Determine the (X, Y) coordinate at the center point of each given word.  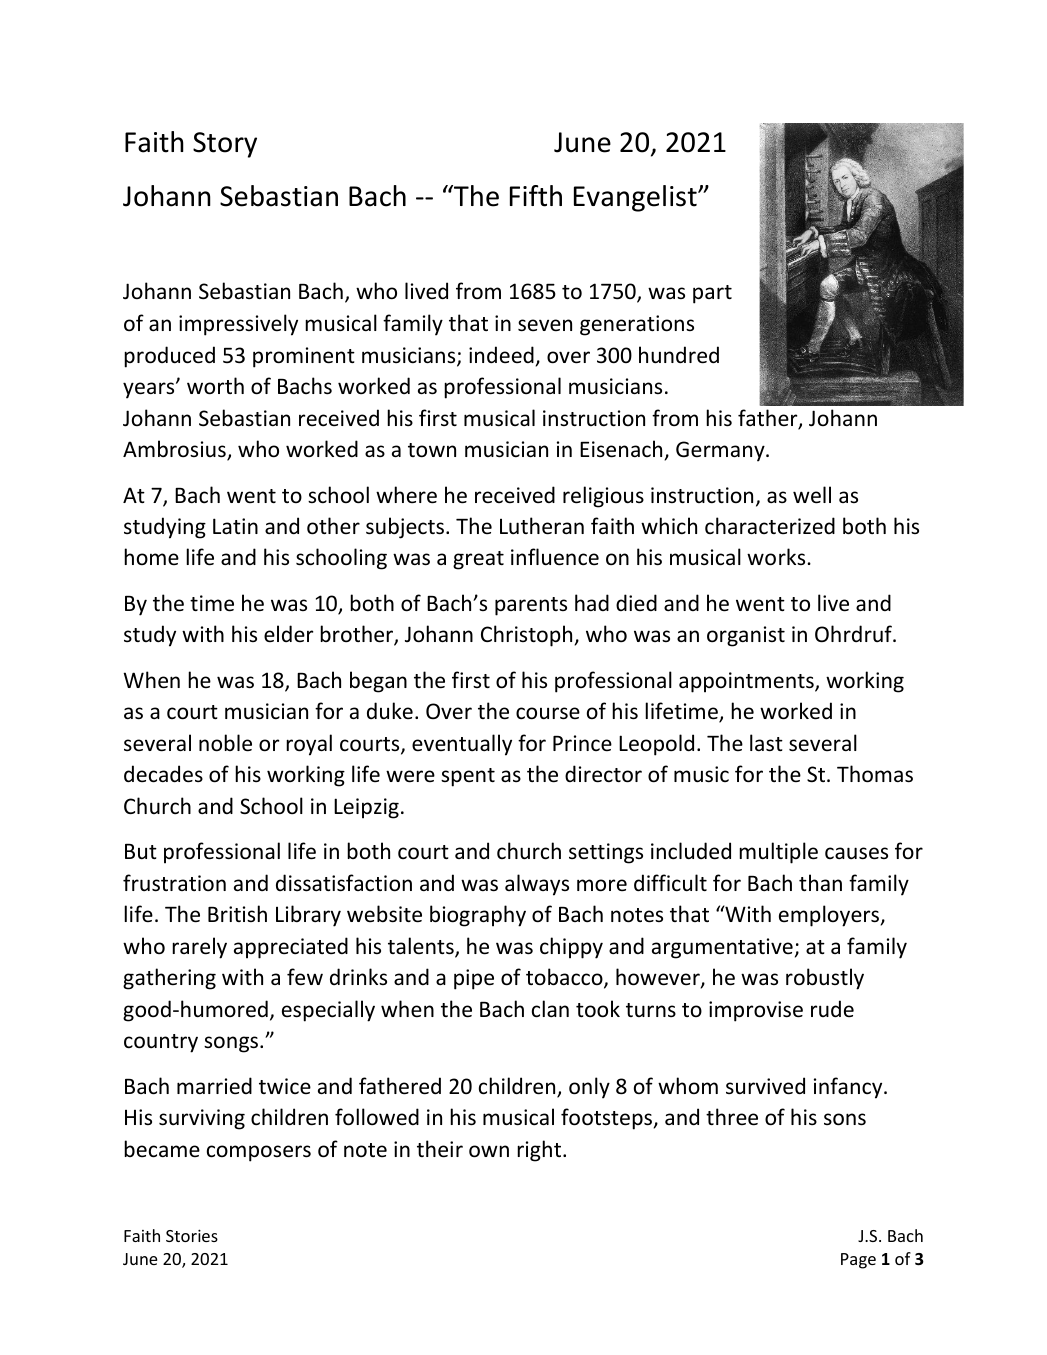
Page (858, 1261)
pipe (474, 979)
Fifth (536, 196)
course (548, 713)
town (432, 450)
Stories (192, 1235)
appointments (747, 682)
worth (215, 386)
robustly (825, 979)
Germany (721, 451)
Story (225, 145)
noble (225, 743)
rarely (199, 948)
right (540, 1151)
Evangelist (636, 198)
